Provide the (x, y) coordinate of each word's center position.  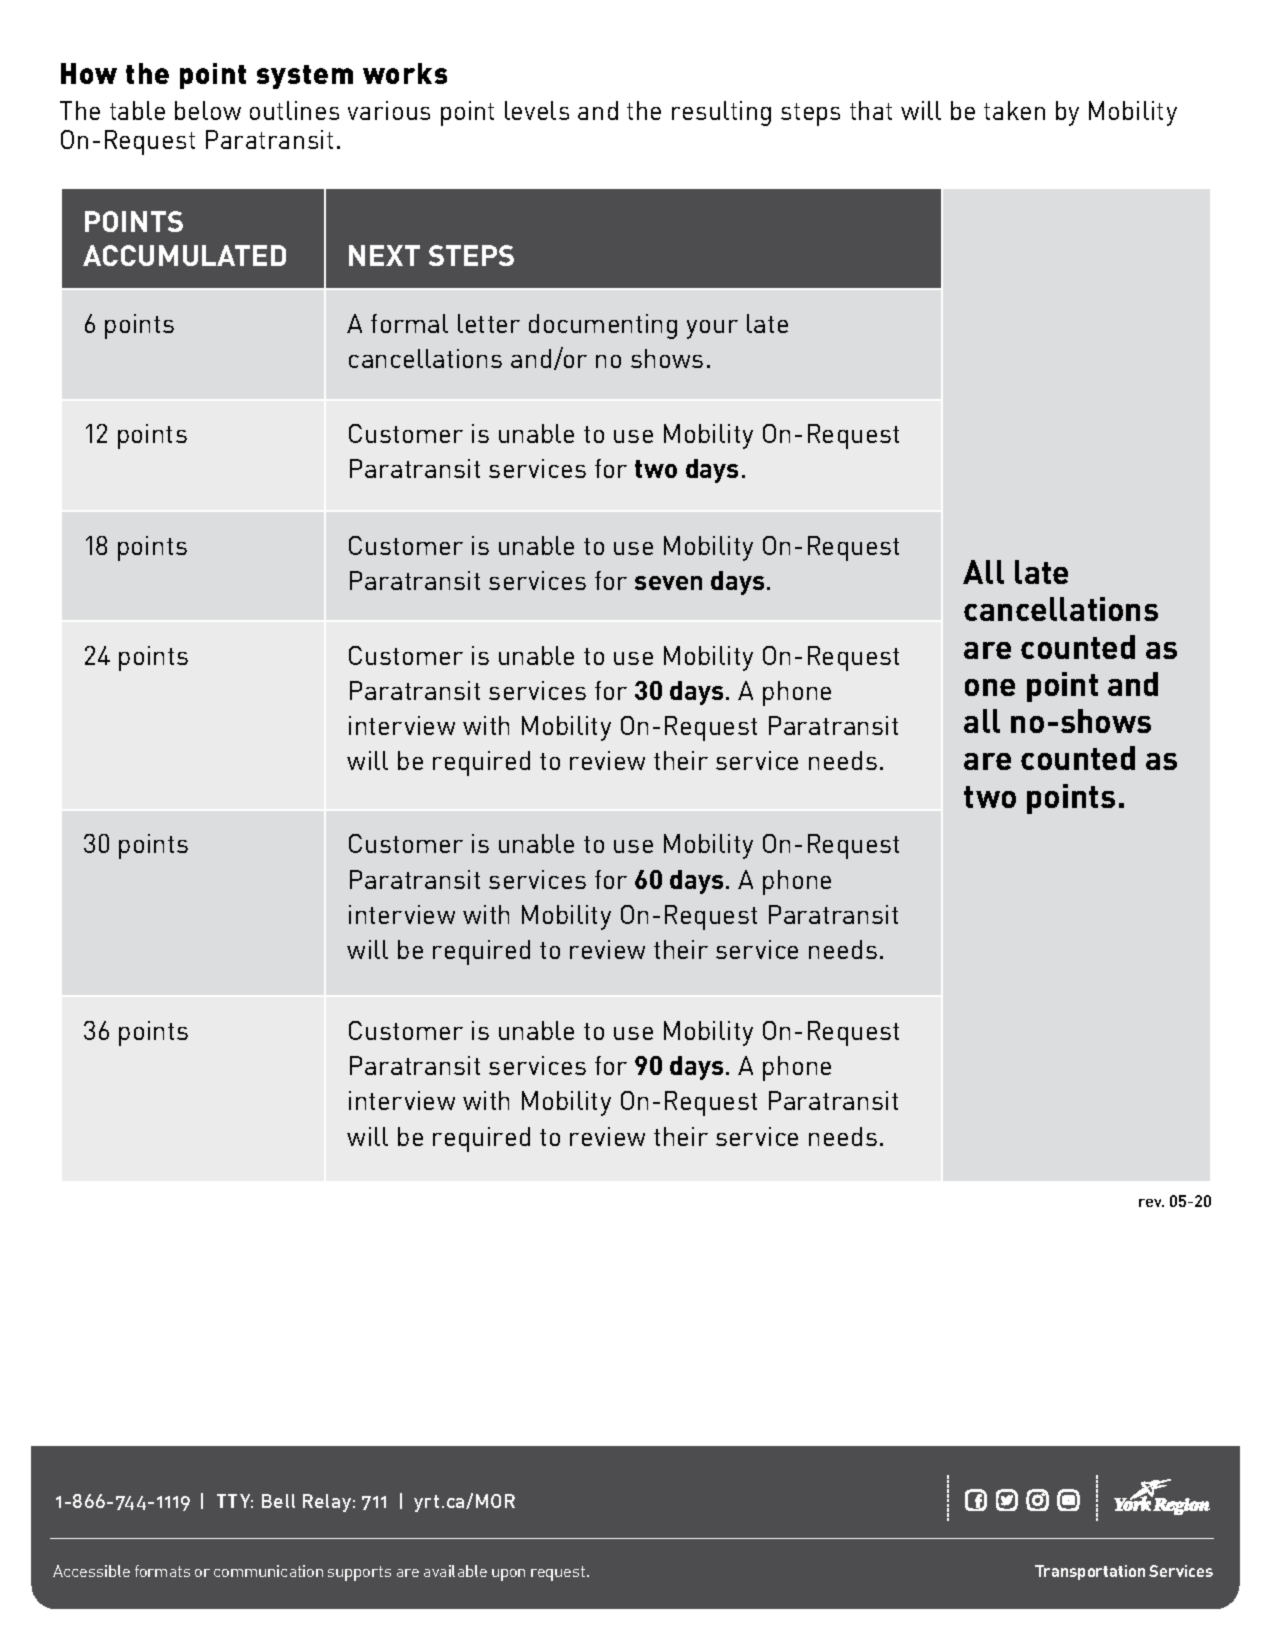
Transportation (1090, 1572)
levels (537, 110)
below (208, 110)
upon (508, 1575)
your (712, 329)
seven (668, 583)
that (871, 110)
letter (489, 323)
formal (409, 323)
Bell (278, 1501)
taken (1014, 110)
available (455, 1571)
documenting (603, 326)
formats (162, 1571)
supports (359, 1573)
